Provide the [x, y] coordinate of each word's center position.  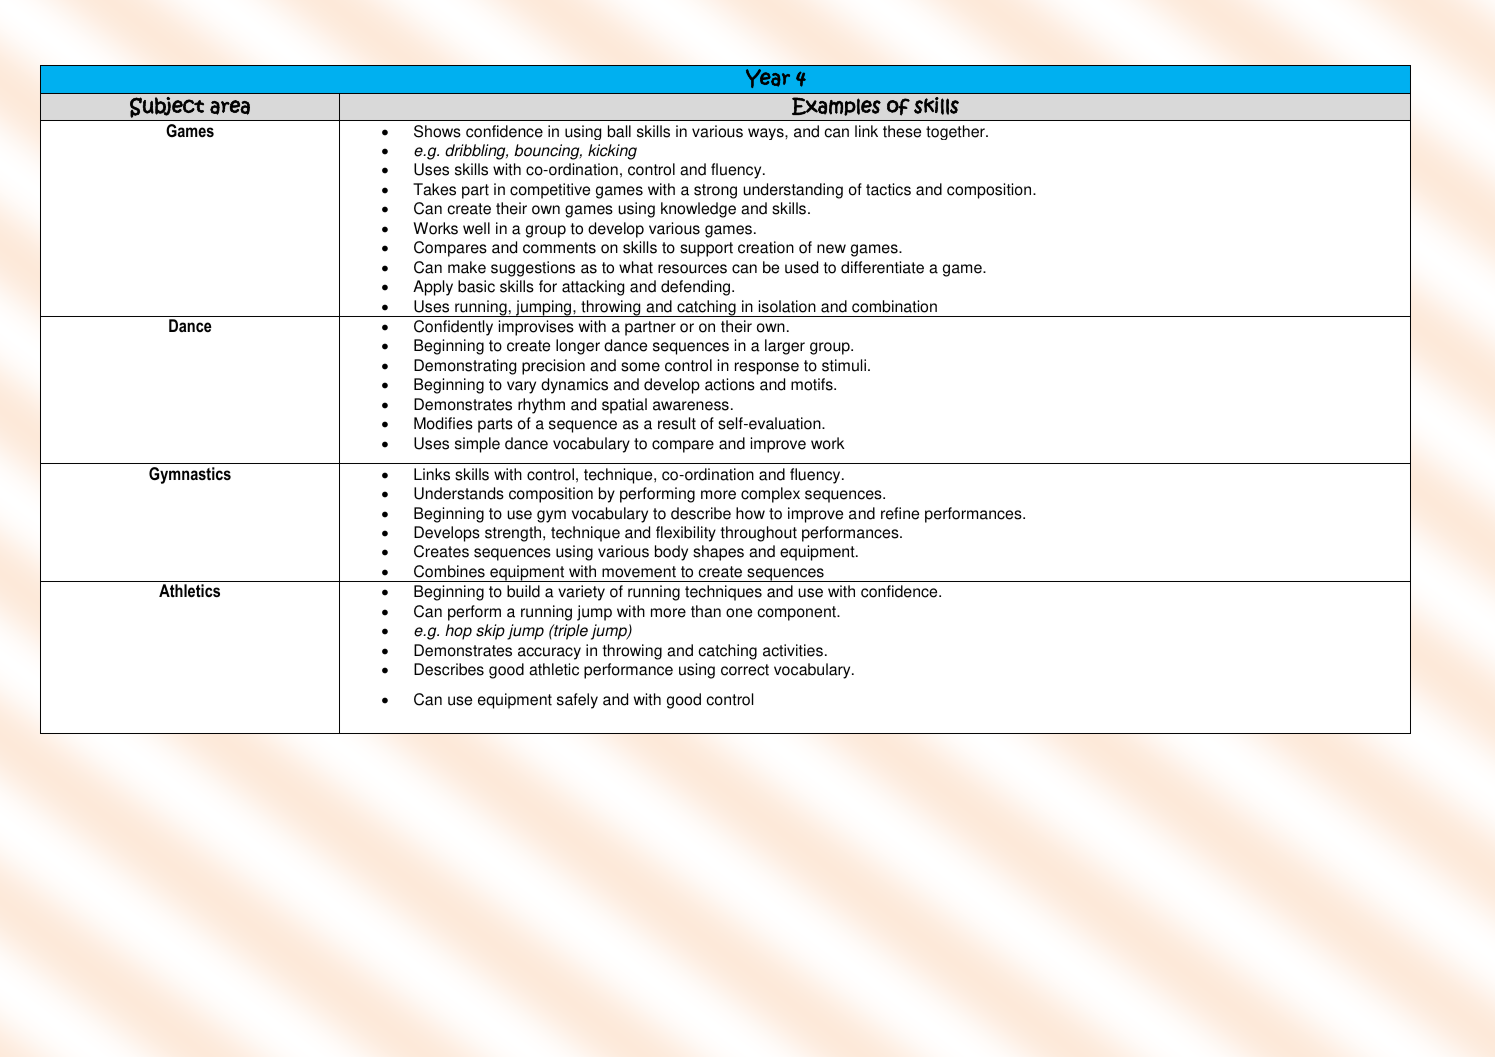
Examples [836, 106]
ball [619, 131]
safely [577, 701]
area [230, 107]
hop [458, 632]
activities [793, 650]
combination [894, 306]
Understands [459, 493]
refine [900, 513]
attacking [593, 288]
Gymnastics [190, 475]
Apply [433, 288]
